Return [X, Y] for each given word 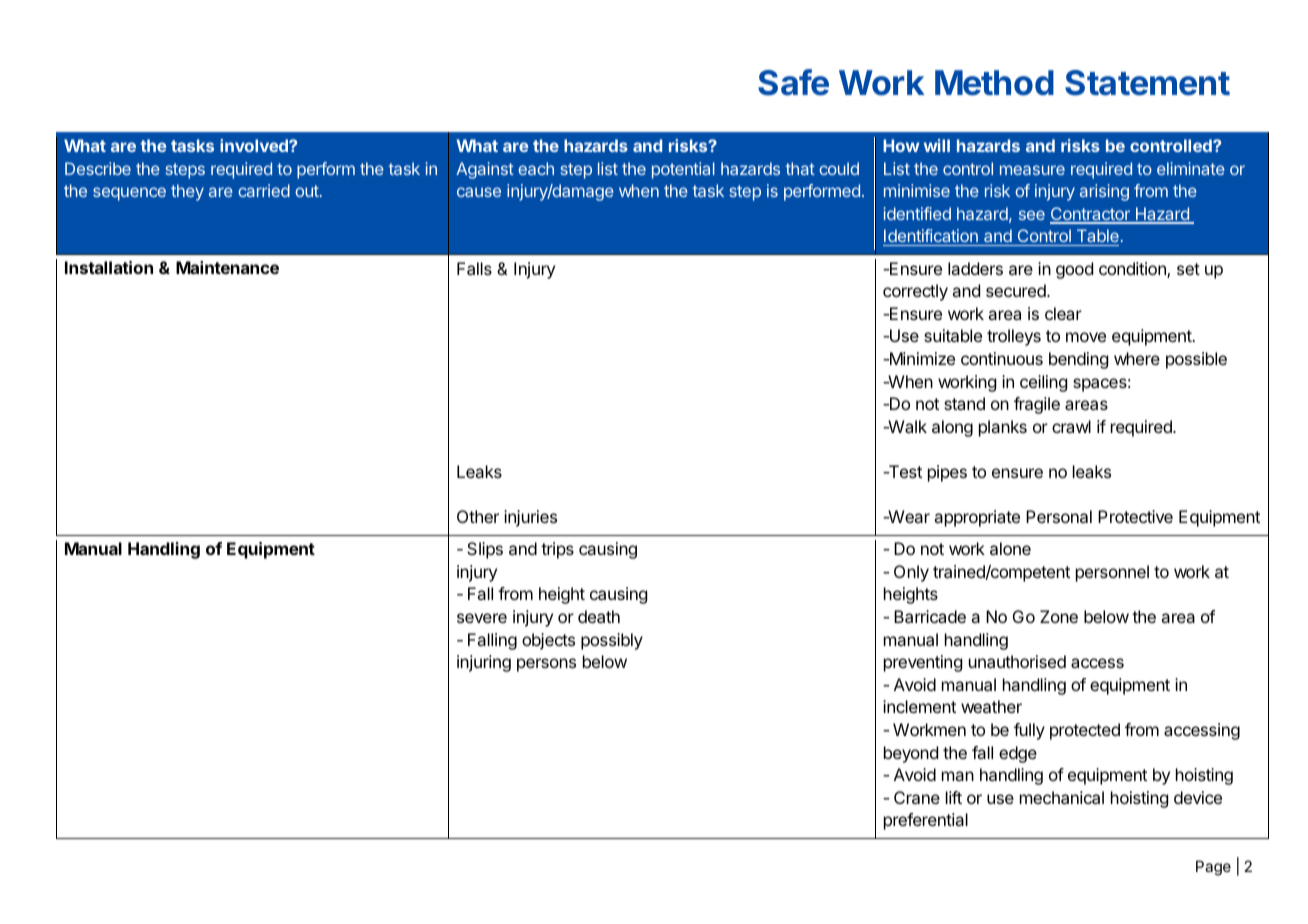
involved [255, 145]
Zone [1059, 616]
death [599, 616]
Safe [793, 82]
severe [482, 618]
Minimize [921, 358]
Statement [1147, 83]
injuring [484, 663]
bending [1078, 360]
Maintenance [227, 267]
